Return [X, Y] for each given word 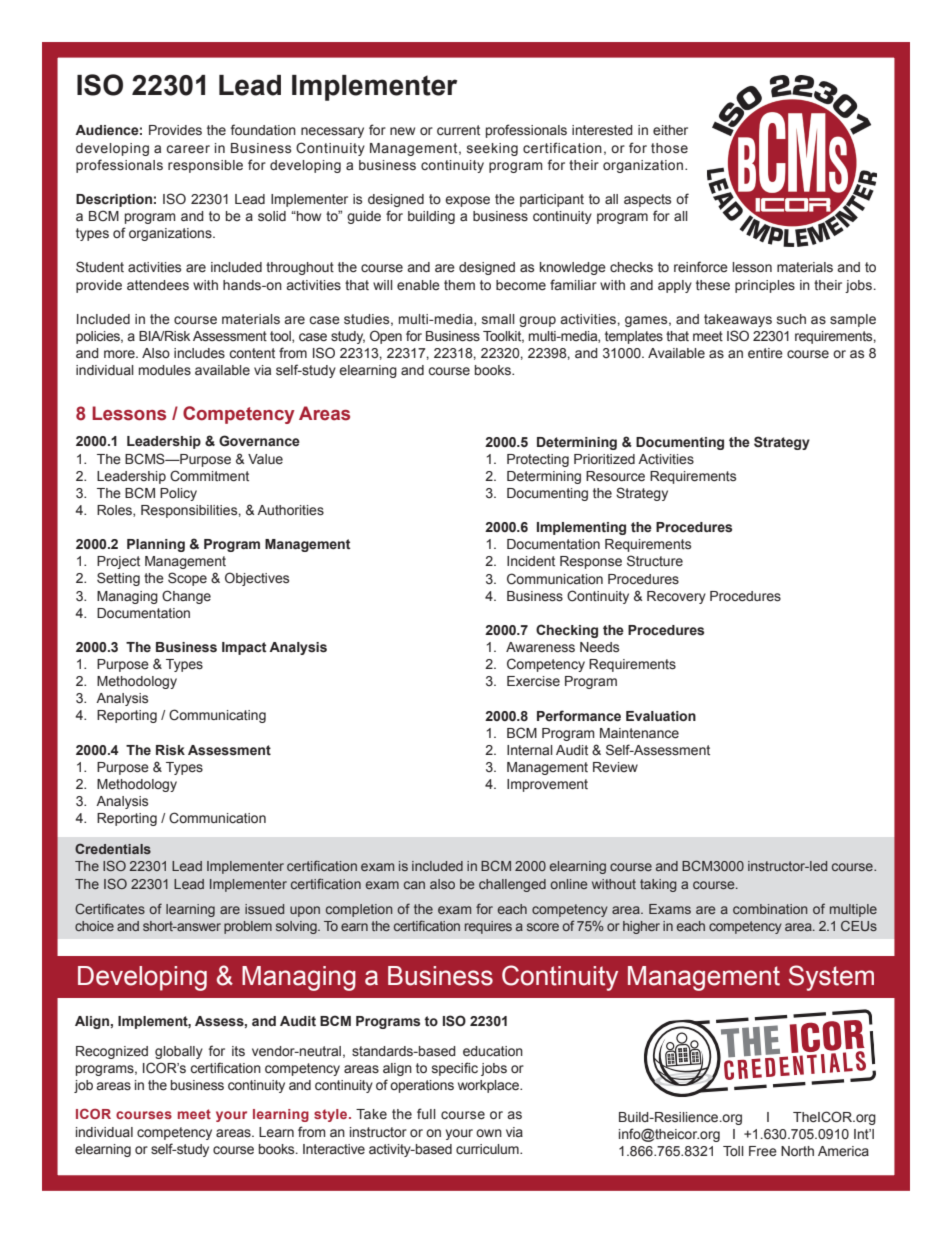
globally [179, 1052]
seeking [492, 149]
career [188, 149]
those [669, 148]
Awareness [540, 647]
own [489, 1133]
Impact [244, 648]
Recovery [676, 597]
